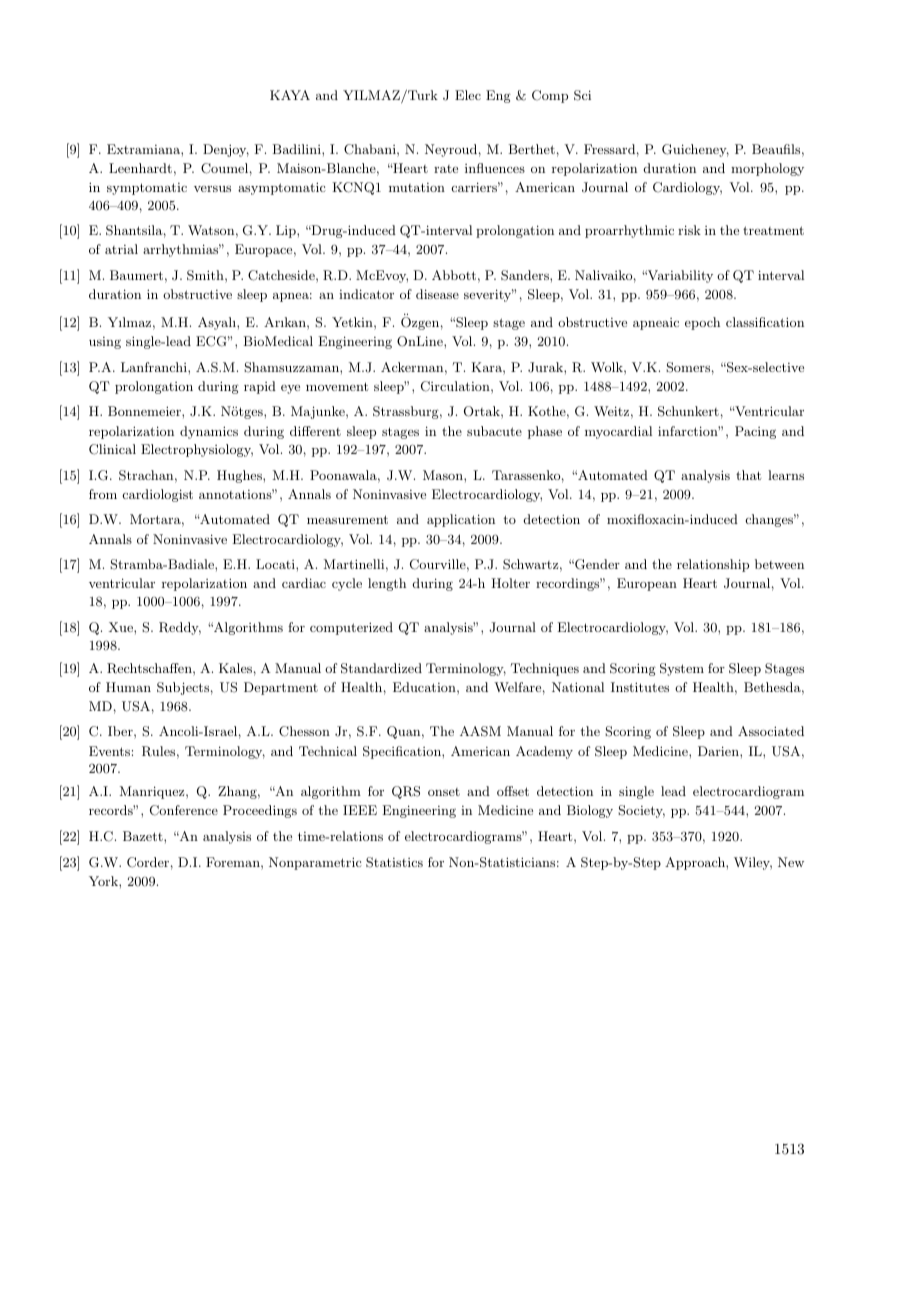 The image size is (924, 1308). Describe the element at coordinates (748, 475) in the image. I see `that` at that location.
